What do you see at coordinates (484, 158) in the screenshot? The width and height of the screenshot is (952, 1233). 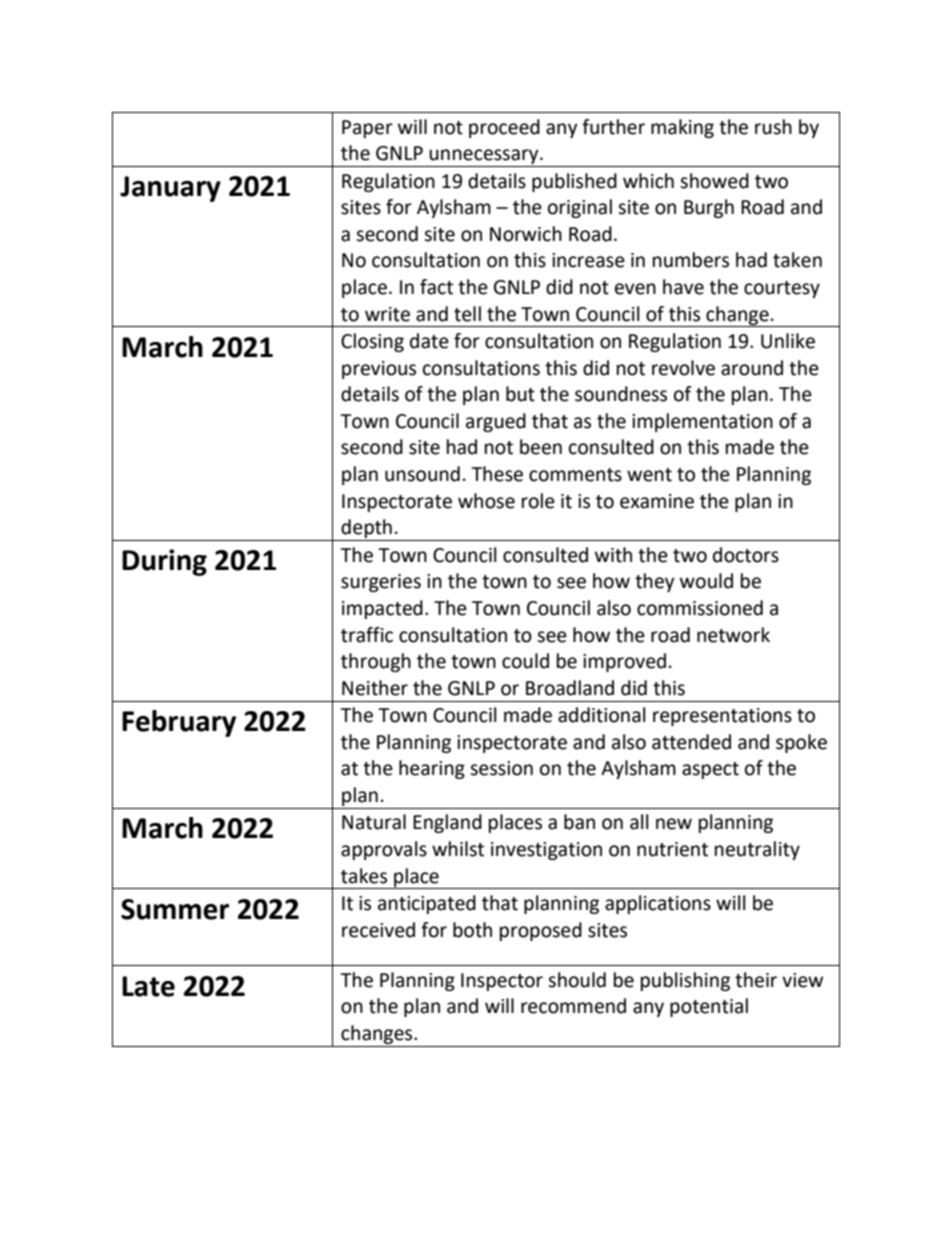 I see `unnecessary` at bounding box center [484, 158].
